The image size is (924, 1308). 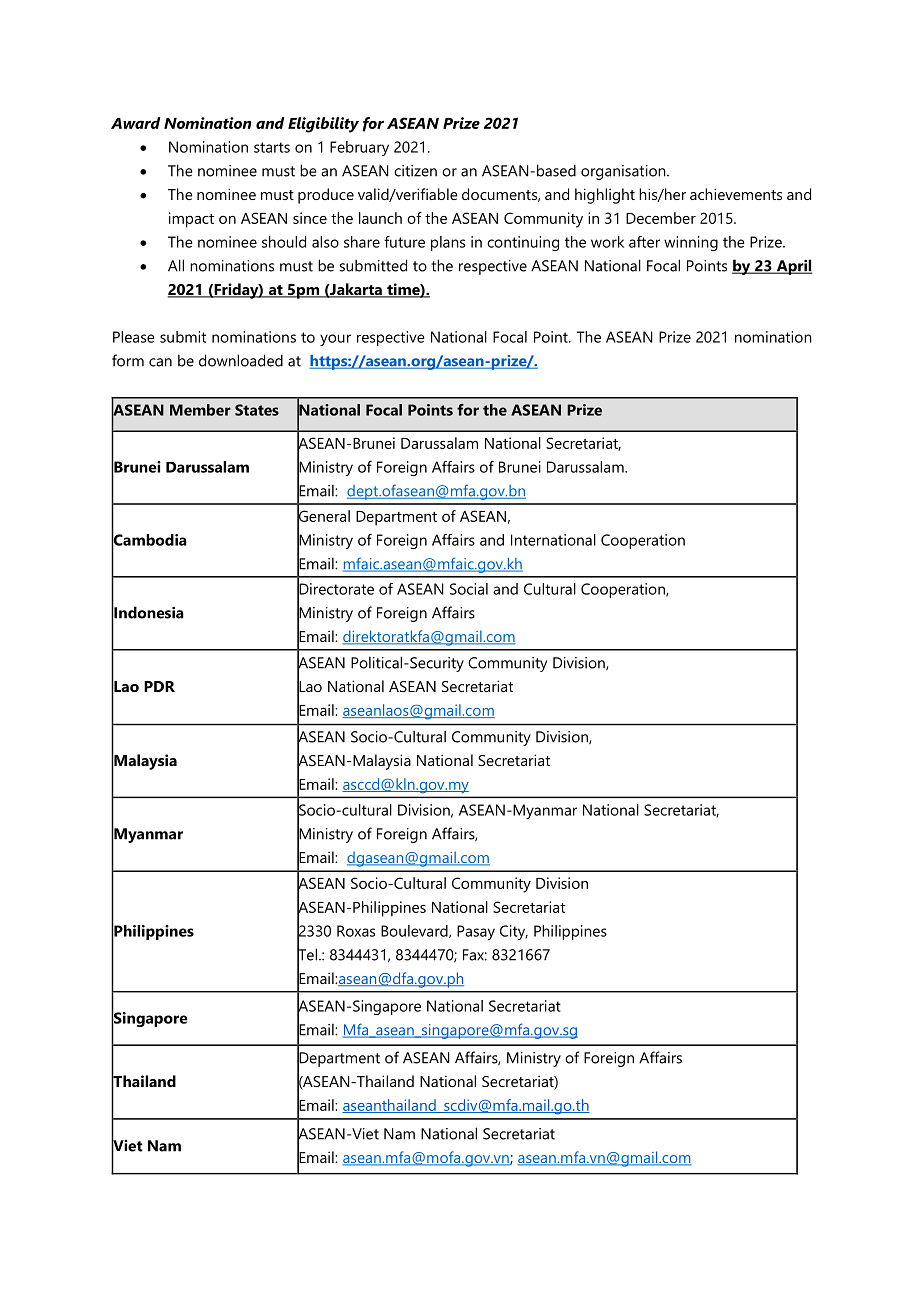 What do you see at coordinates (736, 194) in the page?
I see `achievements` at bounding box center [736, 194].
